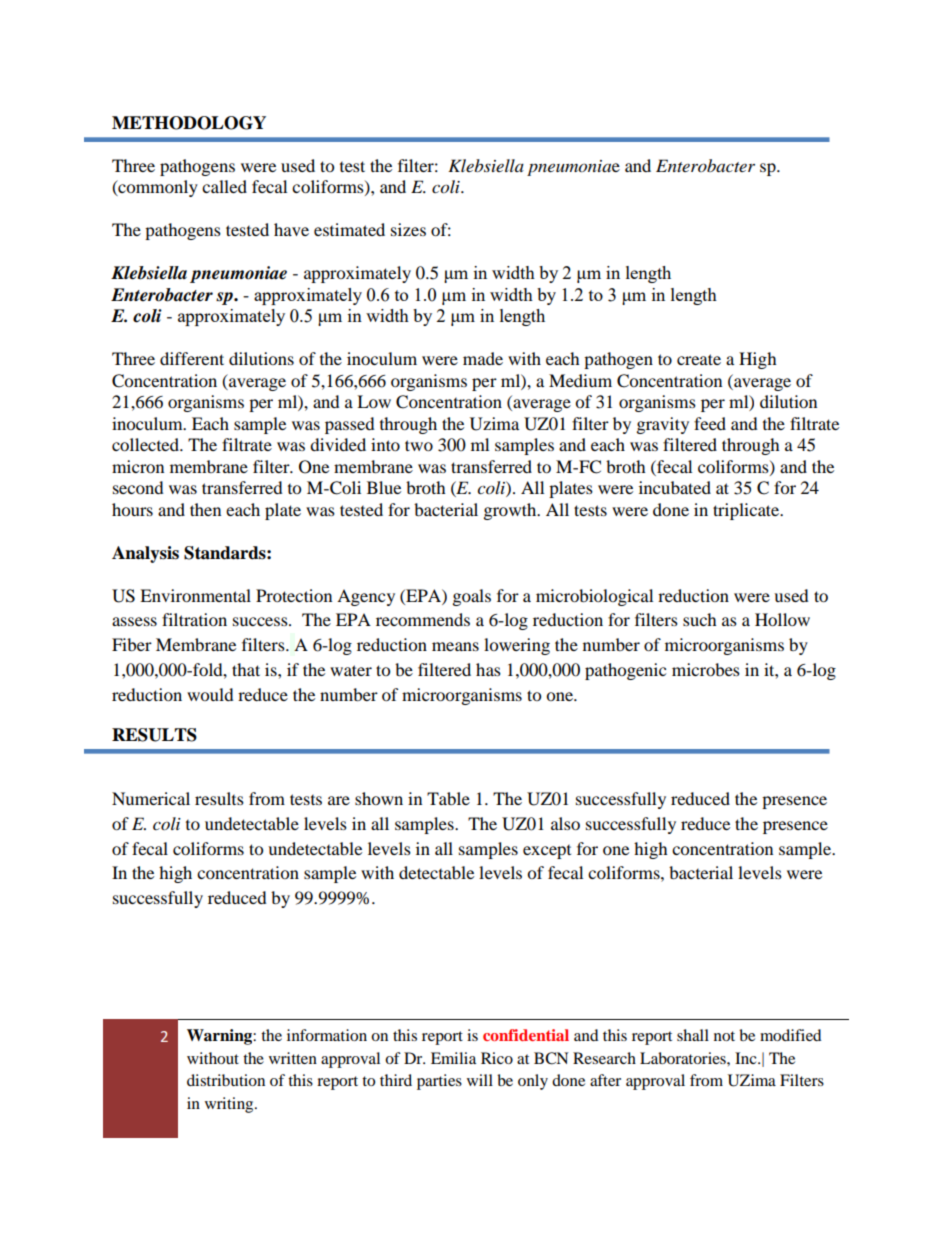  What do you see at coordinates (189, 123) in the screenshot?
I see `METHODOLOGY` at bounding box center [189, 123].
